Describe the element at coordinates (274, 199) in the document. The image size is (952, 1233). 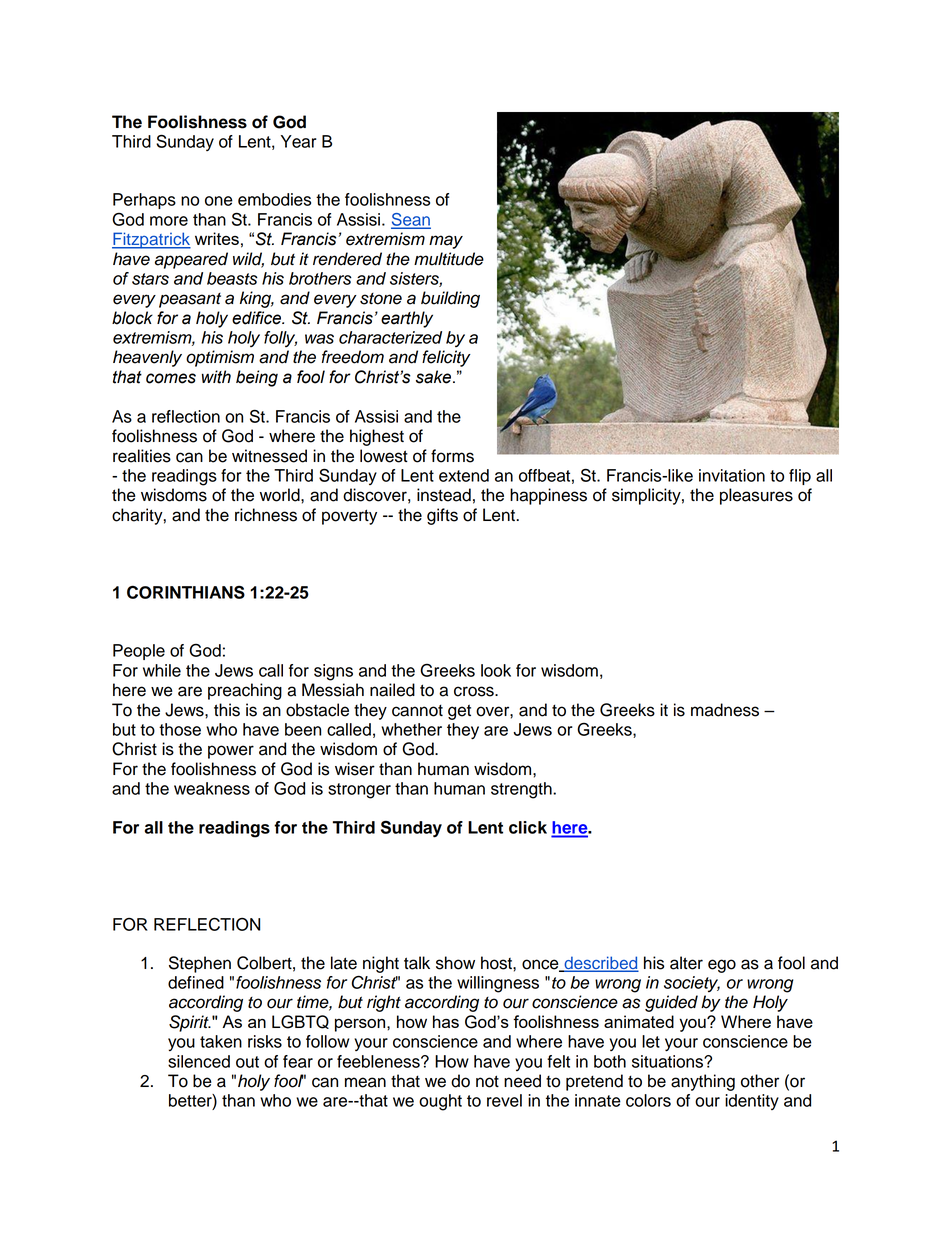
I see `embodies` at that location.
